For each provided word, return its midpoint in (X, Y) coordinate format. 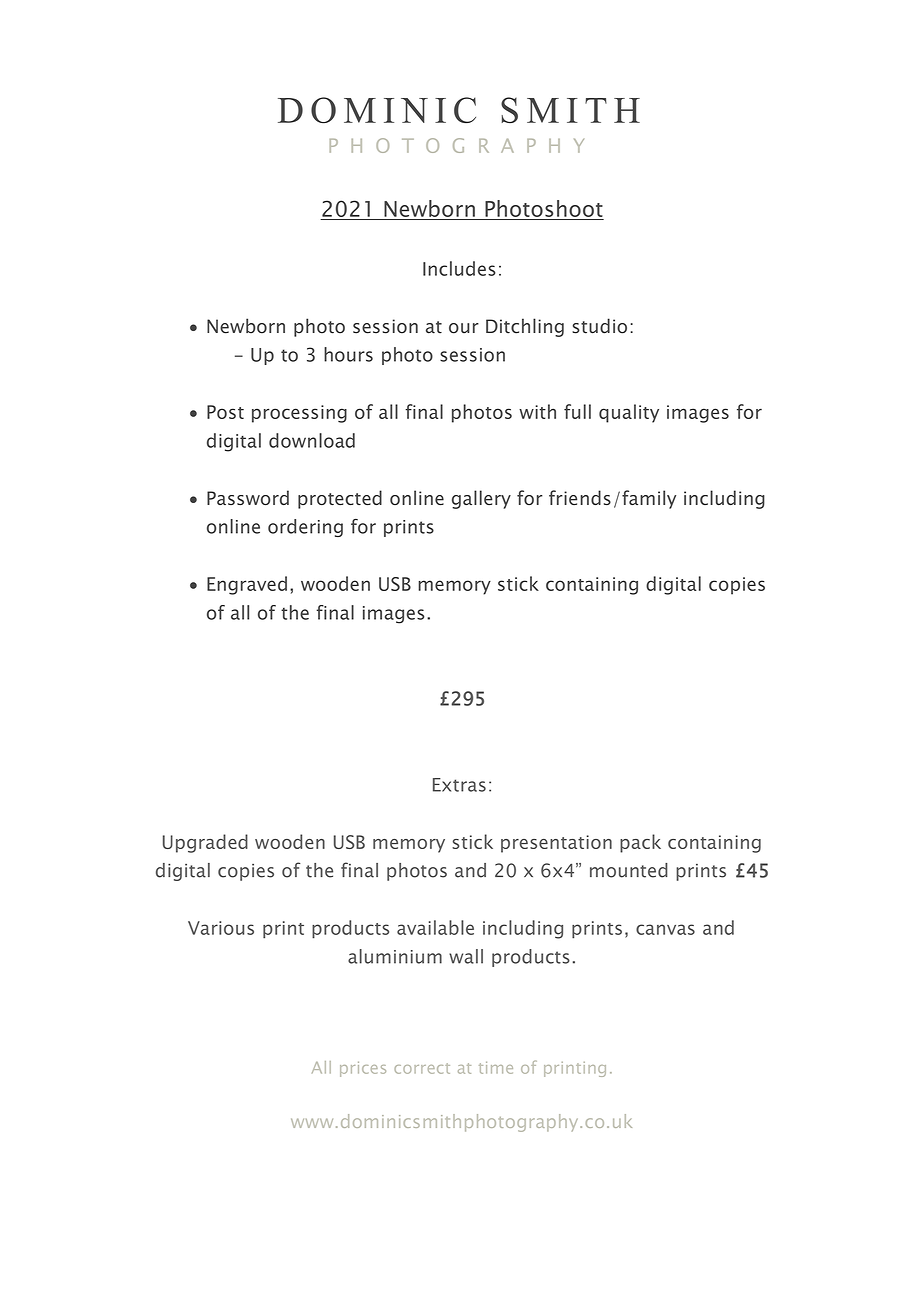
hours (348, 354)
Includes (459, 268)
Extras (459, 785)
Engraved (247, 585)
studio (599, 326)
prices (363, 1069)
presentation (556, 844)
